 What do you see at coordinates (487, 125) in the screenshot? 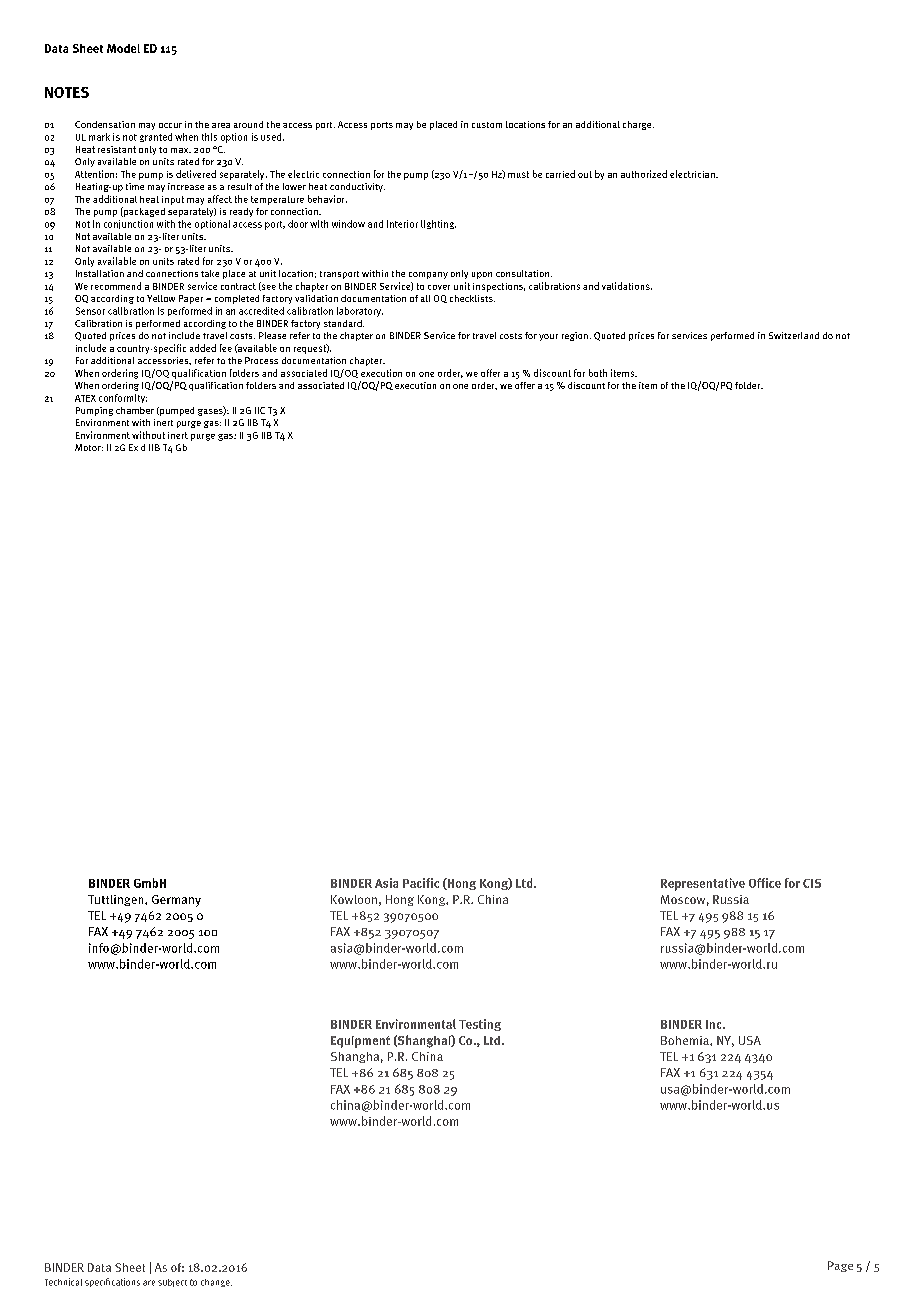
I see `custom` at bounding box center [487, 125].
